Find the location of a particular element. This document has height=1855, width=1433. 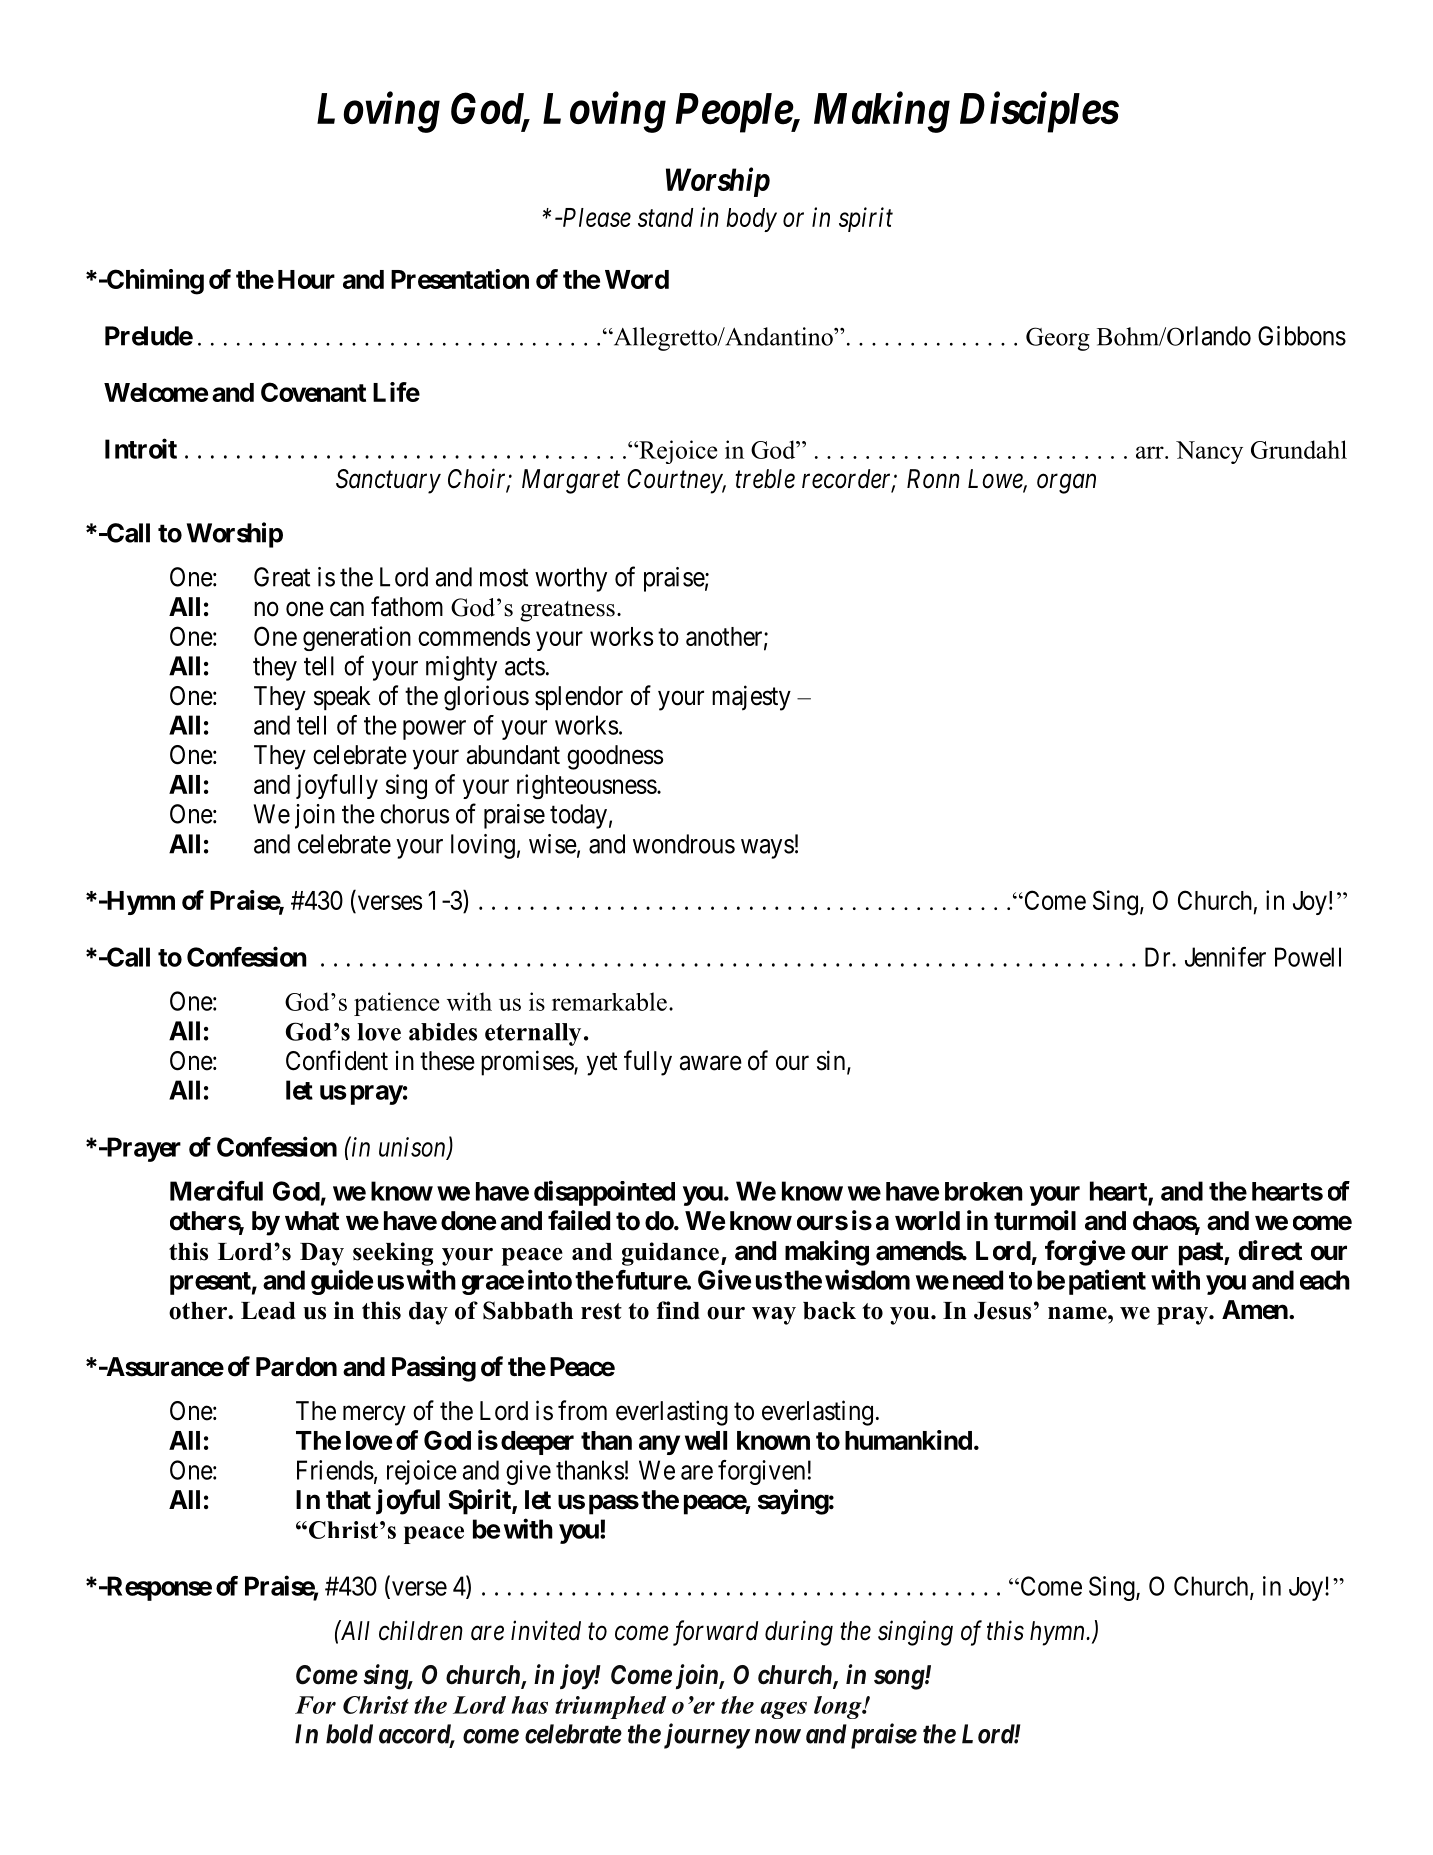

guidance is located at coordinates (670, 1254).
